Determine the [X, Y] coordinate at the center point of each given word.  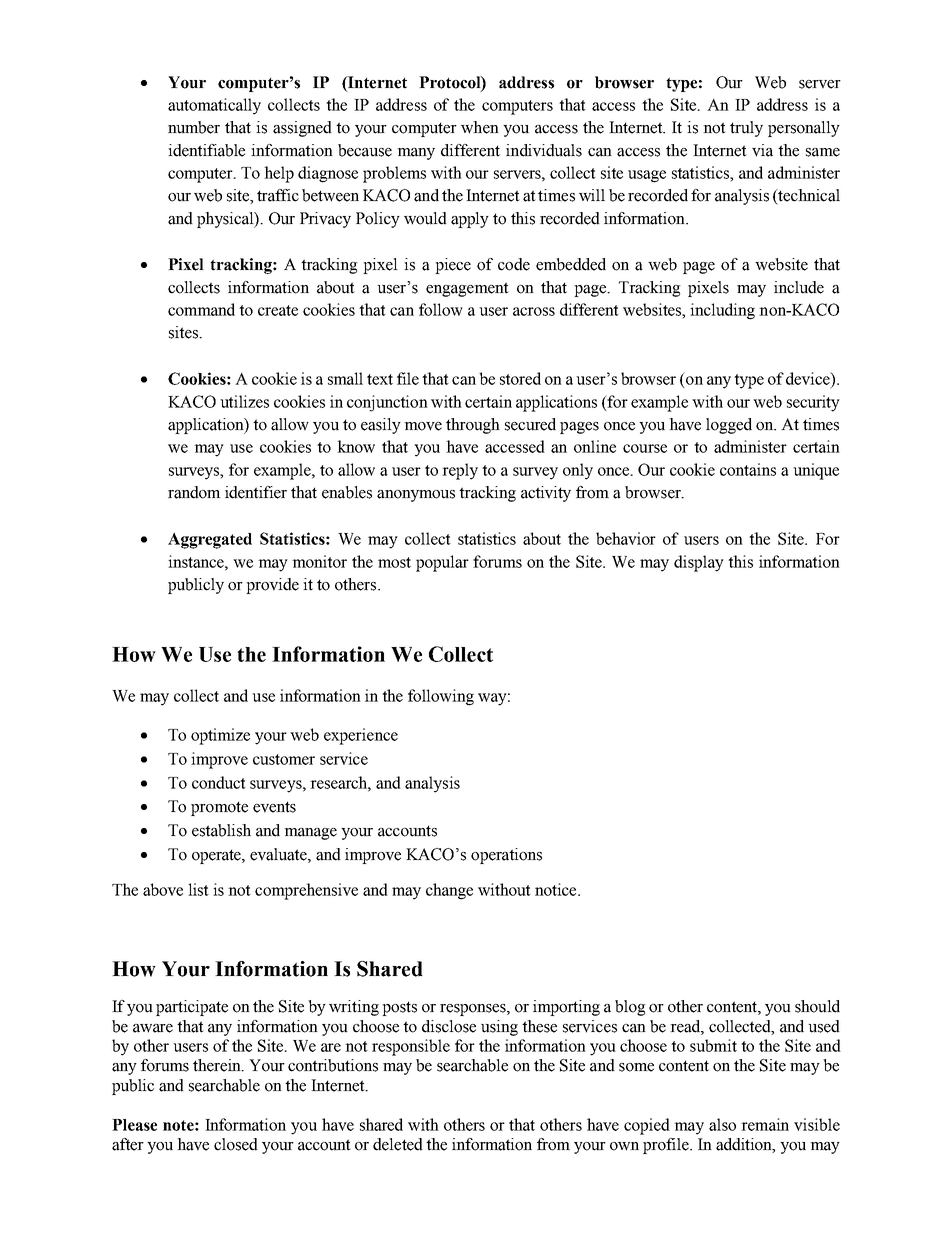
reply [460, 471]
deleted [398, 1144]
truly [746, 129]
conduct [219, 782]
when [480, 127]
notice [557, 889]
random [194, 492]
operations [506, 856]
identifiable [206, 150]
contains [748, 469]
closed [236, 1144]
